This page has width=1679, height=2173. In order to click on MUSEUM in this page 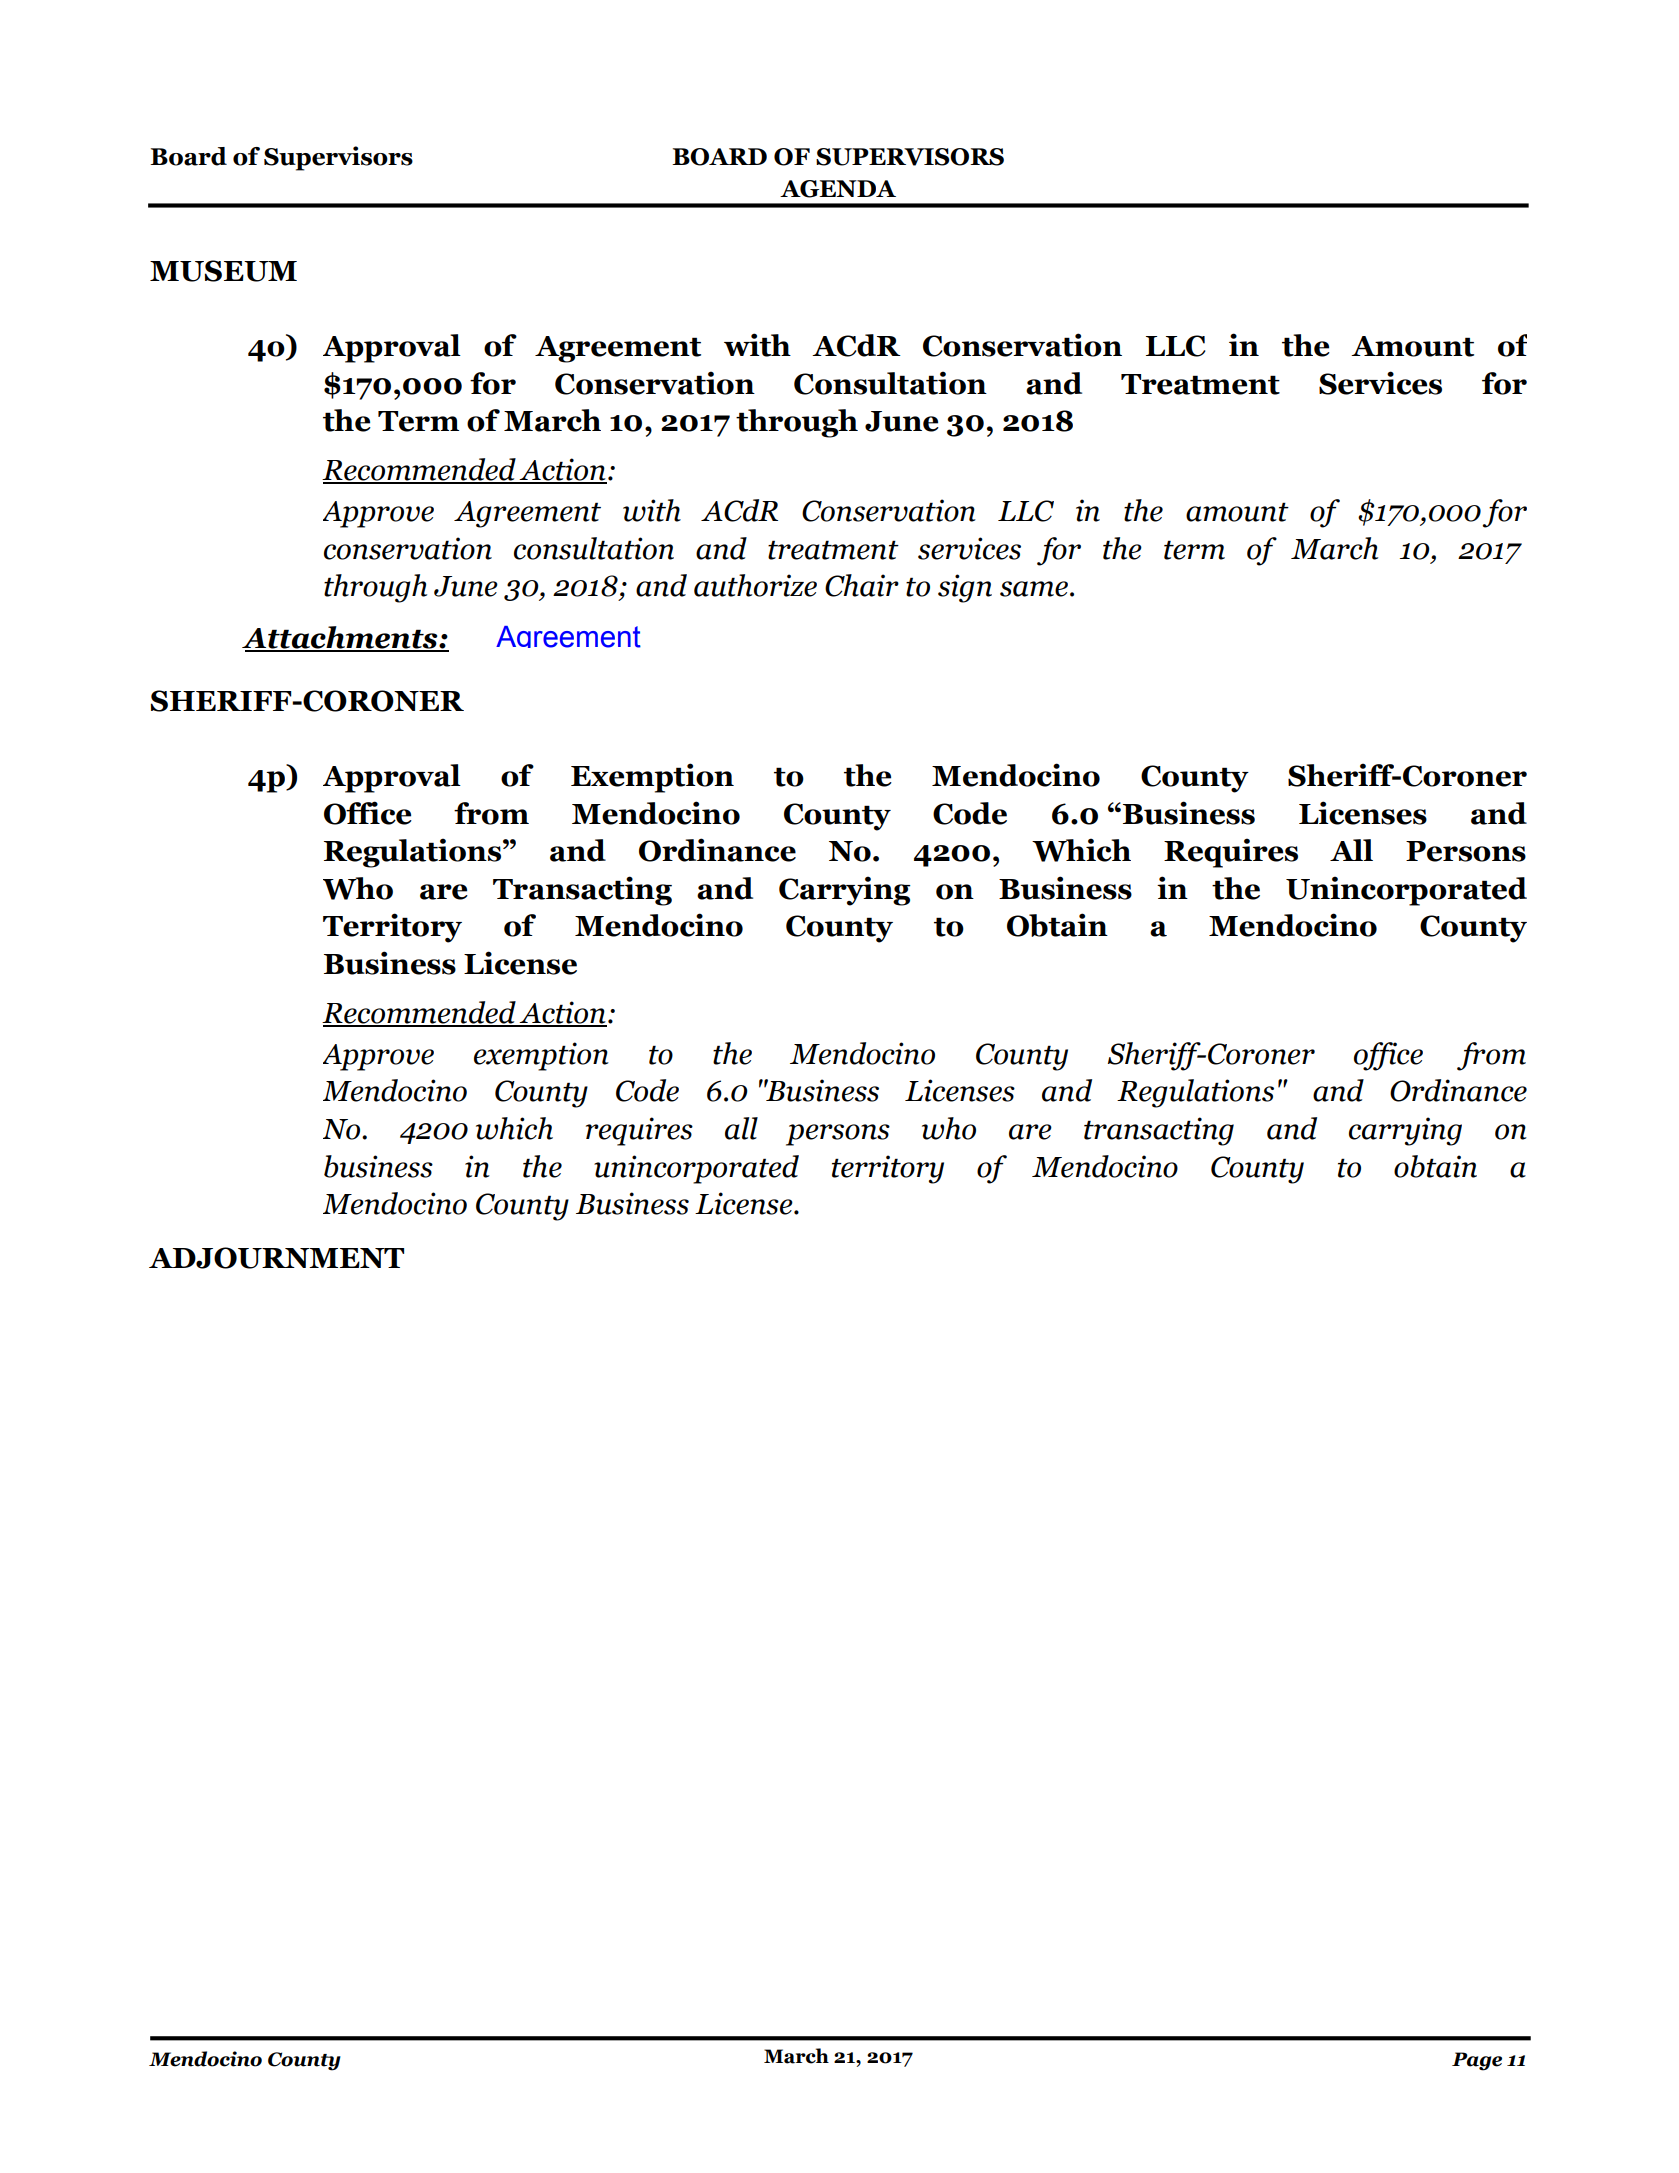, I will do `click(223, 271)`.
